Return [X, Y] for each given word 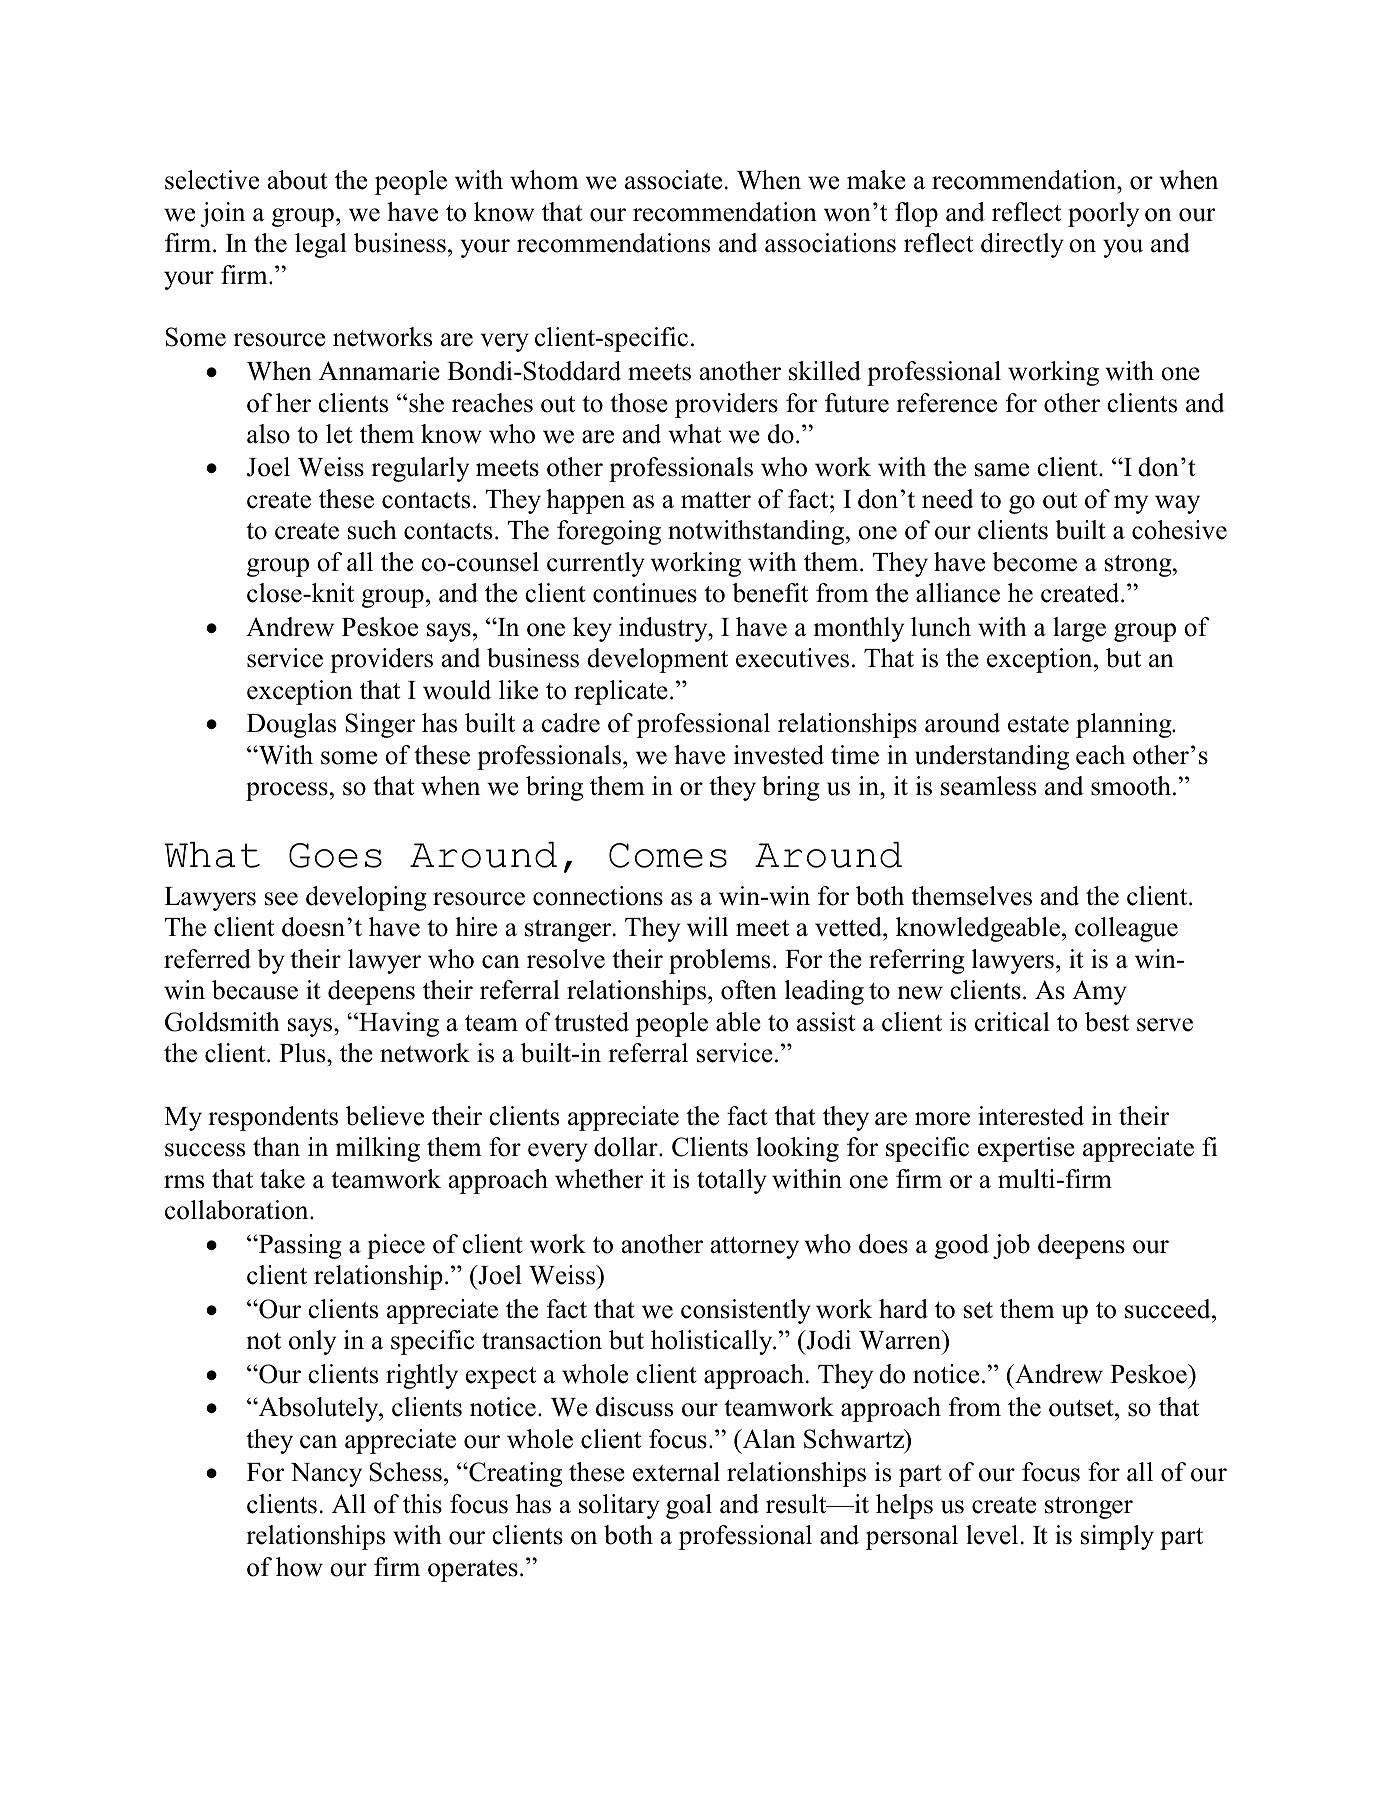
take [282, 1179]
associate [673, 180]
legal [321, 245]
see [281, 899]
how [299, 1567]
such [372, 530]
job [1011, 1246]
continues [645, 593]
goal [689, 1506]
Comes [668, 855]
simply [1117, 1537]
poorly [1103, 214]
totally [732, 1181]
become [1034, 562]
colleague [1126, 929]
